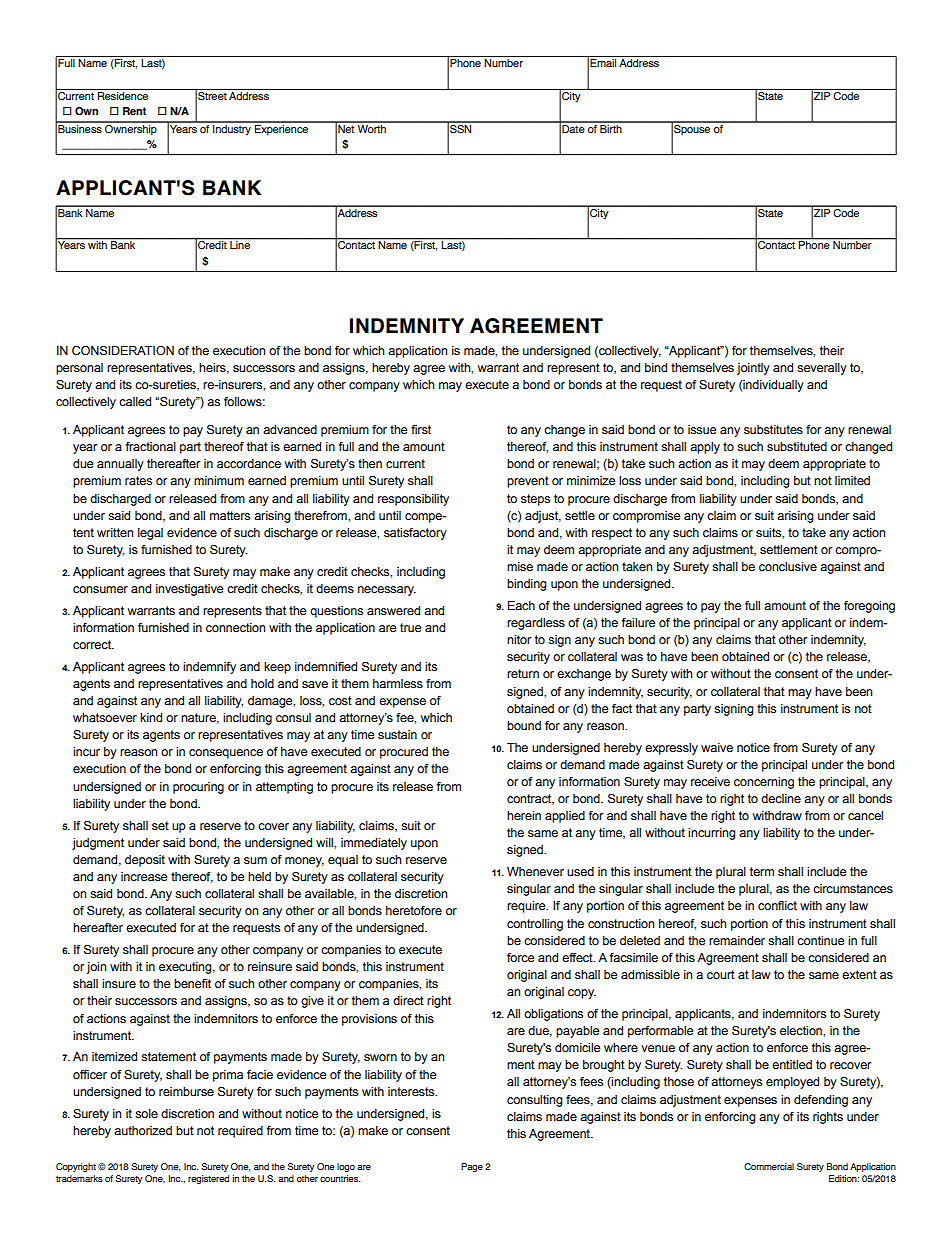  I want to click on authorized, so click(143, 1130).
